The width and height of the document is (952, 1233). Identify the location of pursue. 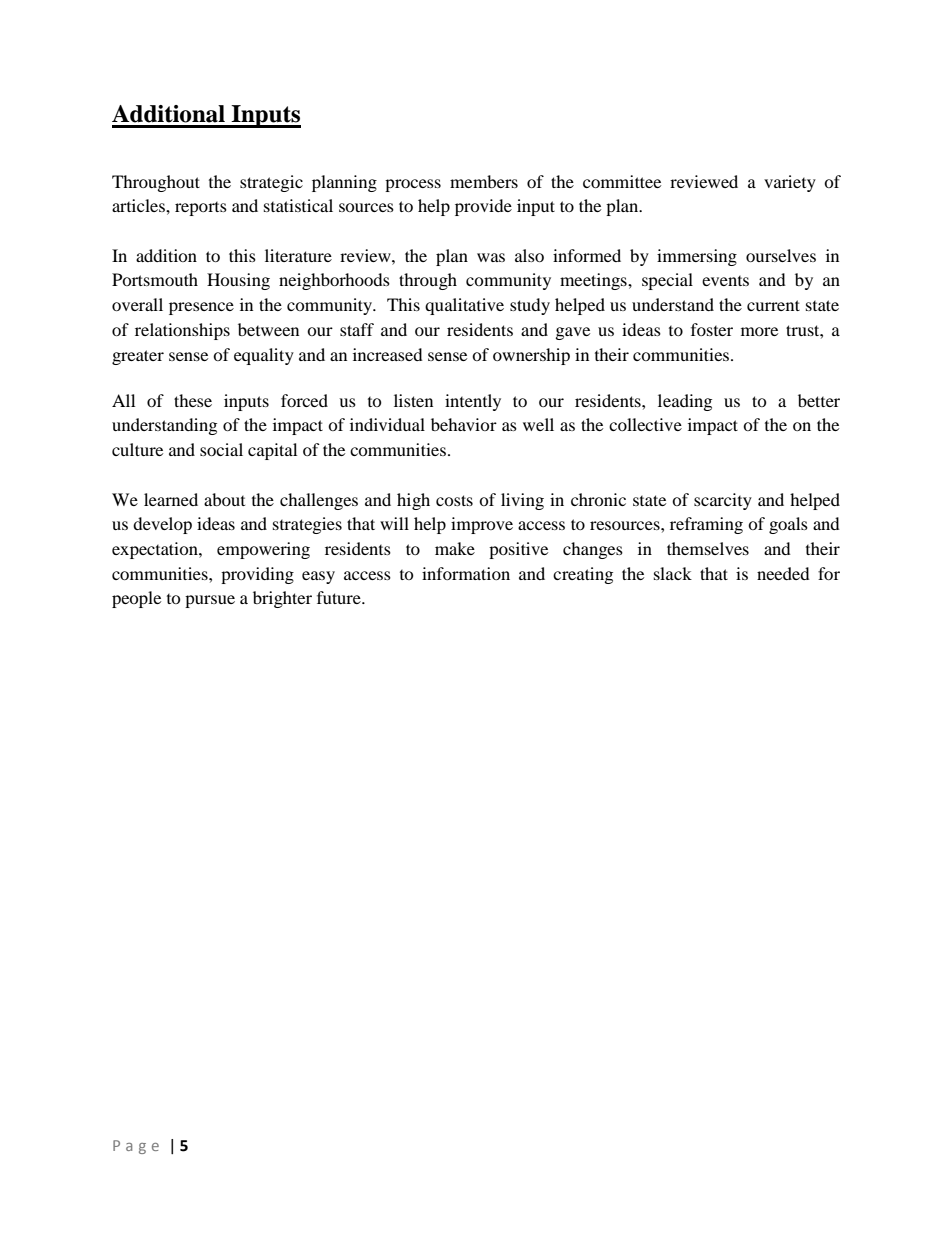
(210, 601).
